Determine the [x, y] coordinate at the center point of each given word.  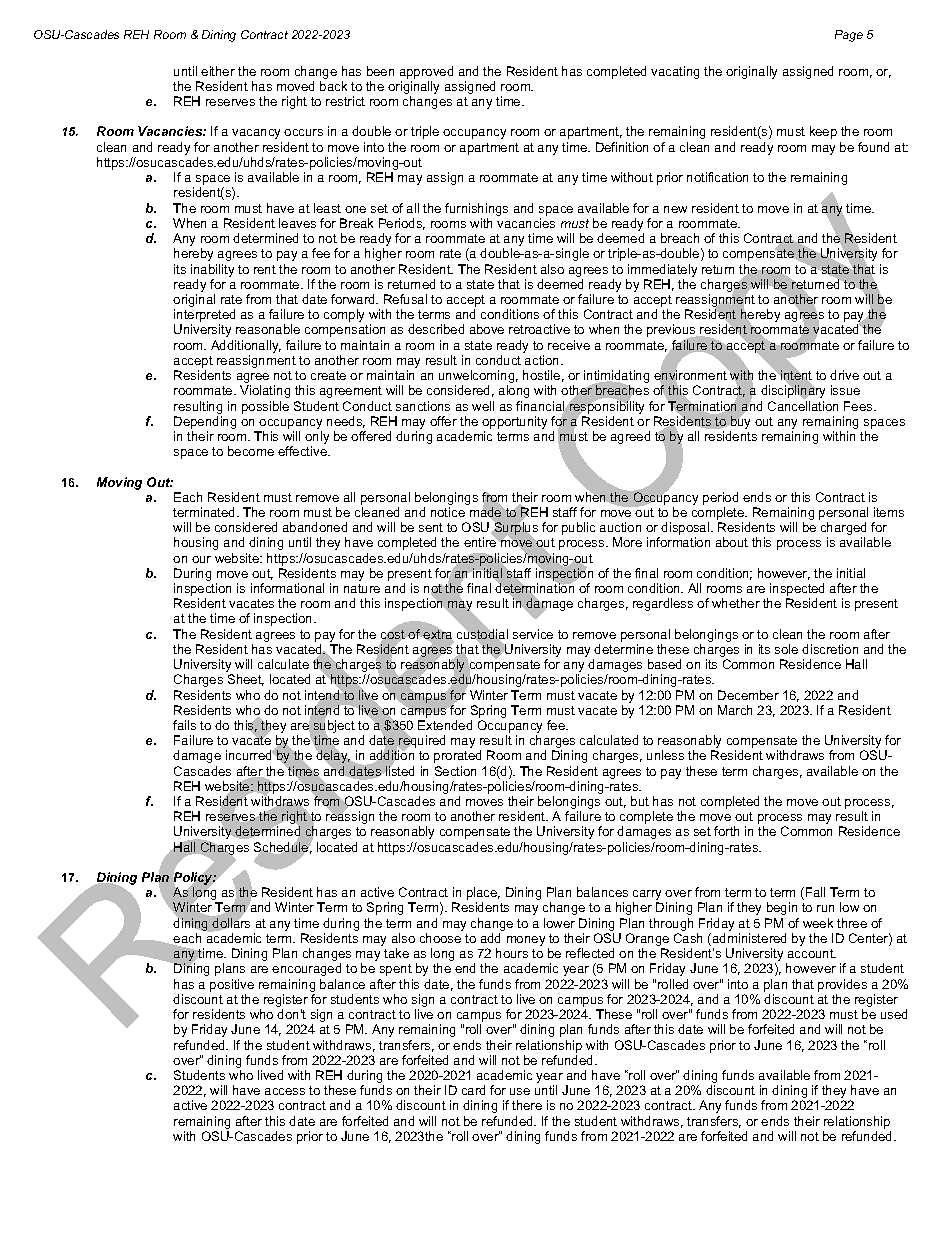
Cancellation [803, 406]
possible [265, 407]
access [285, 1091]
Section [455, 771]
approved [426, 72]
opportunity [514, 422]
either [218, 71]
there [527, 1105]
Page [849, 36]
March [735, 710]
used [894, 1014]
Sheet [246, 680]
